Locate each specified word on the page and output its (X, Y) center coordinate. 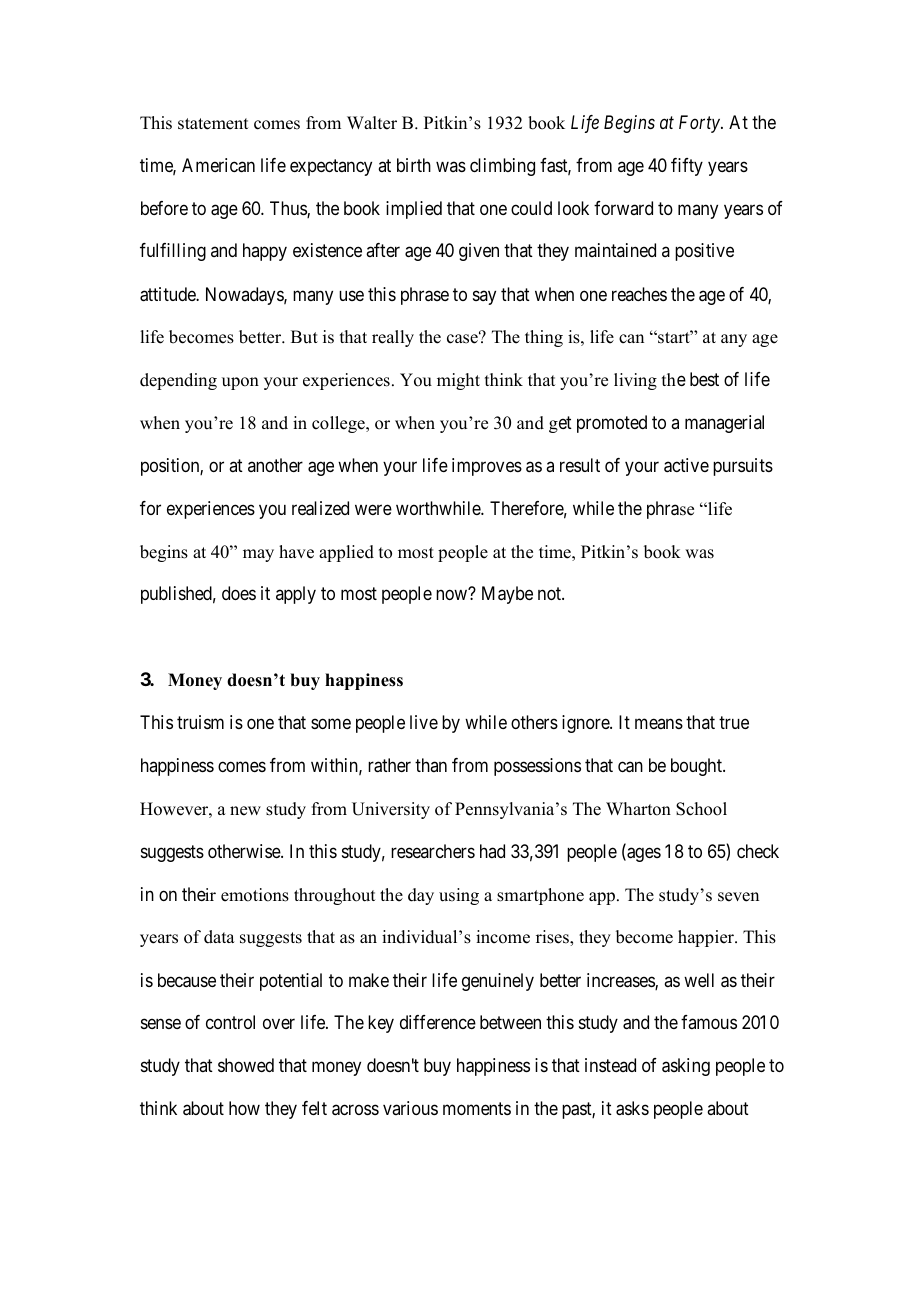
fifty (687, 167)
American (218, 165)
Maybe (507, 595)
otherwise (245, 851)
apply (296, 595)
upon (240, 383)
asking (686, 1067)
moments (477, 1108)
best (704, 379)
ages (643, 854)
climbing (502, 167)
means (659, 724)
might (458, 381)
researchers (433, 851)
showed (246, 1065)
